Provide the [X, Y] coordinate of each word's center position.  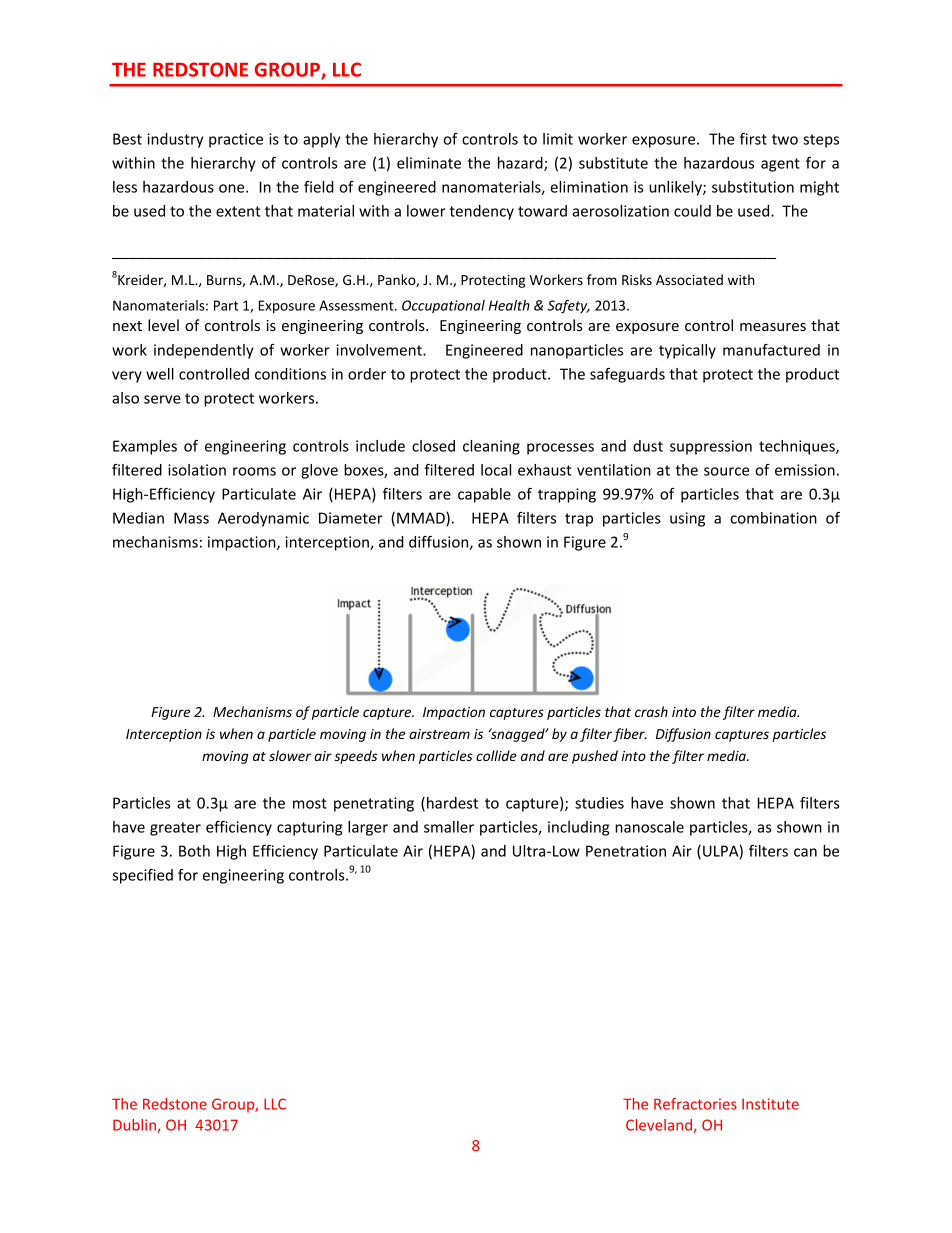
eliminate [429, 163]
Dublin [135, 1126]
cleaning [491, 447]
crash [651, 711]
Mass [191, 518]
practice [236, 140]
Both [194, 851]
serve [162, 399]
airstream [439, 734]
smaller [449, 827]
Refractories [695, 1104]
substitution [753, 187]
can [805, 852]
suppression [711, 447]
